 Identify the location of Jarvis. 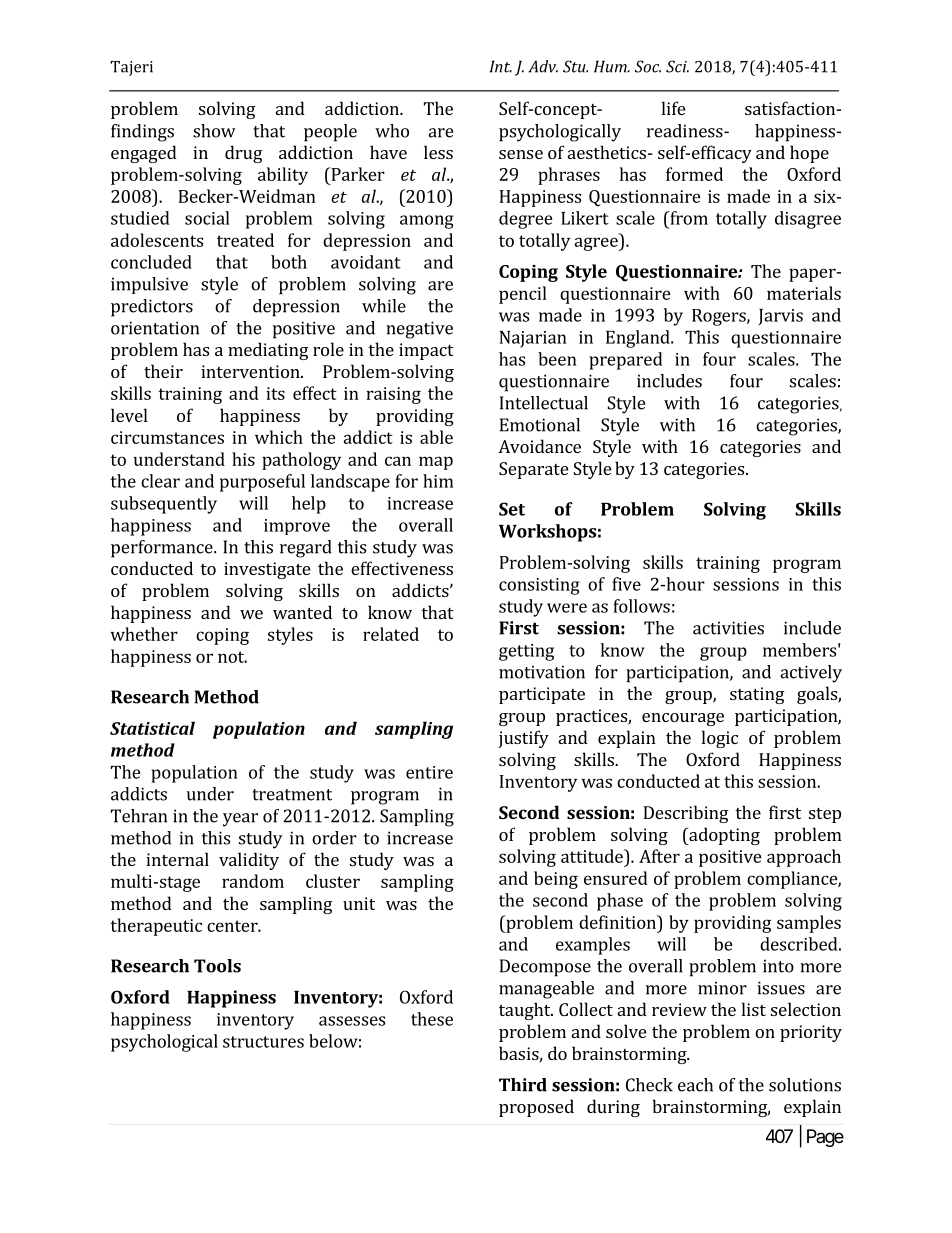
(780, 317).
